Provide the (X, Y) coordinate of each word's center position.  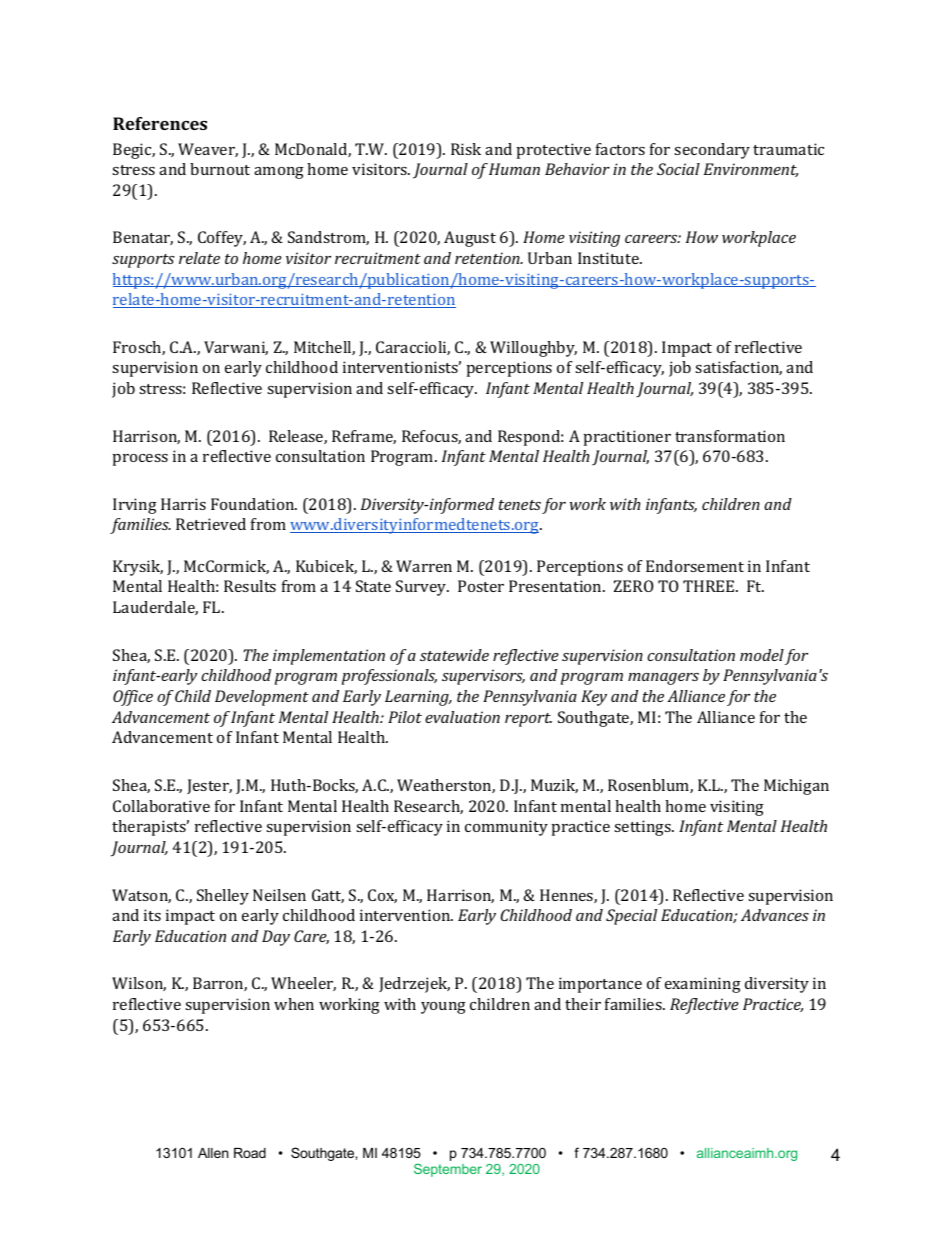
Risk (466, 149)
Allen (213, 1153)
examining (703, 985)
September (448, 1170)
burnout (220, 169)
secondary (712, 151)
